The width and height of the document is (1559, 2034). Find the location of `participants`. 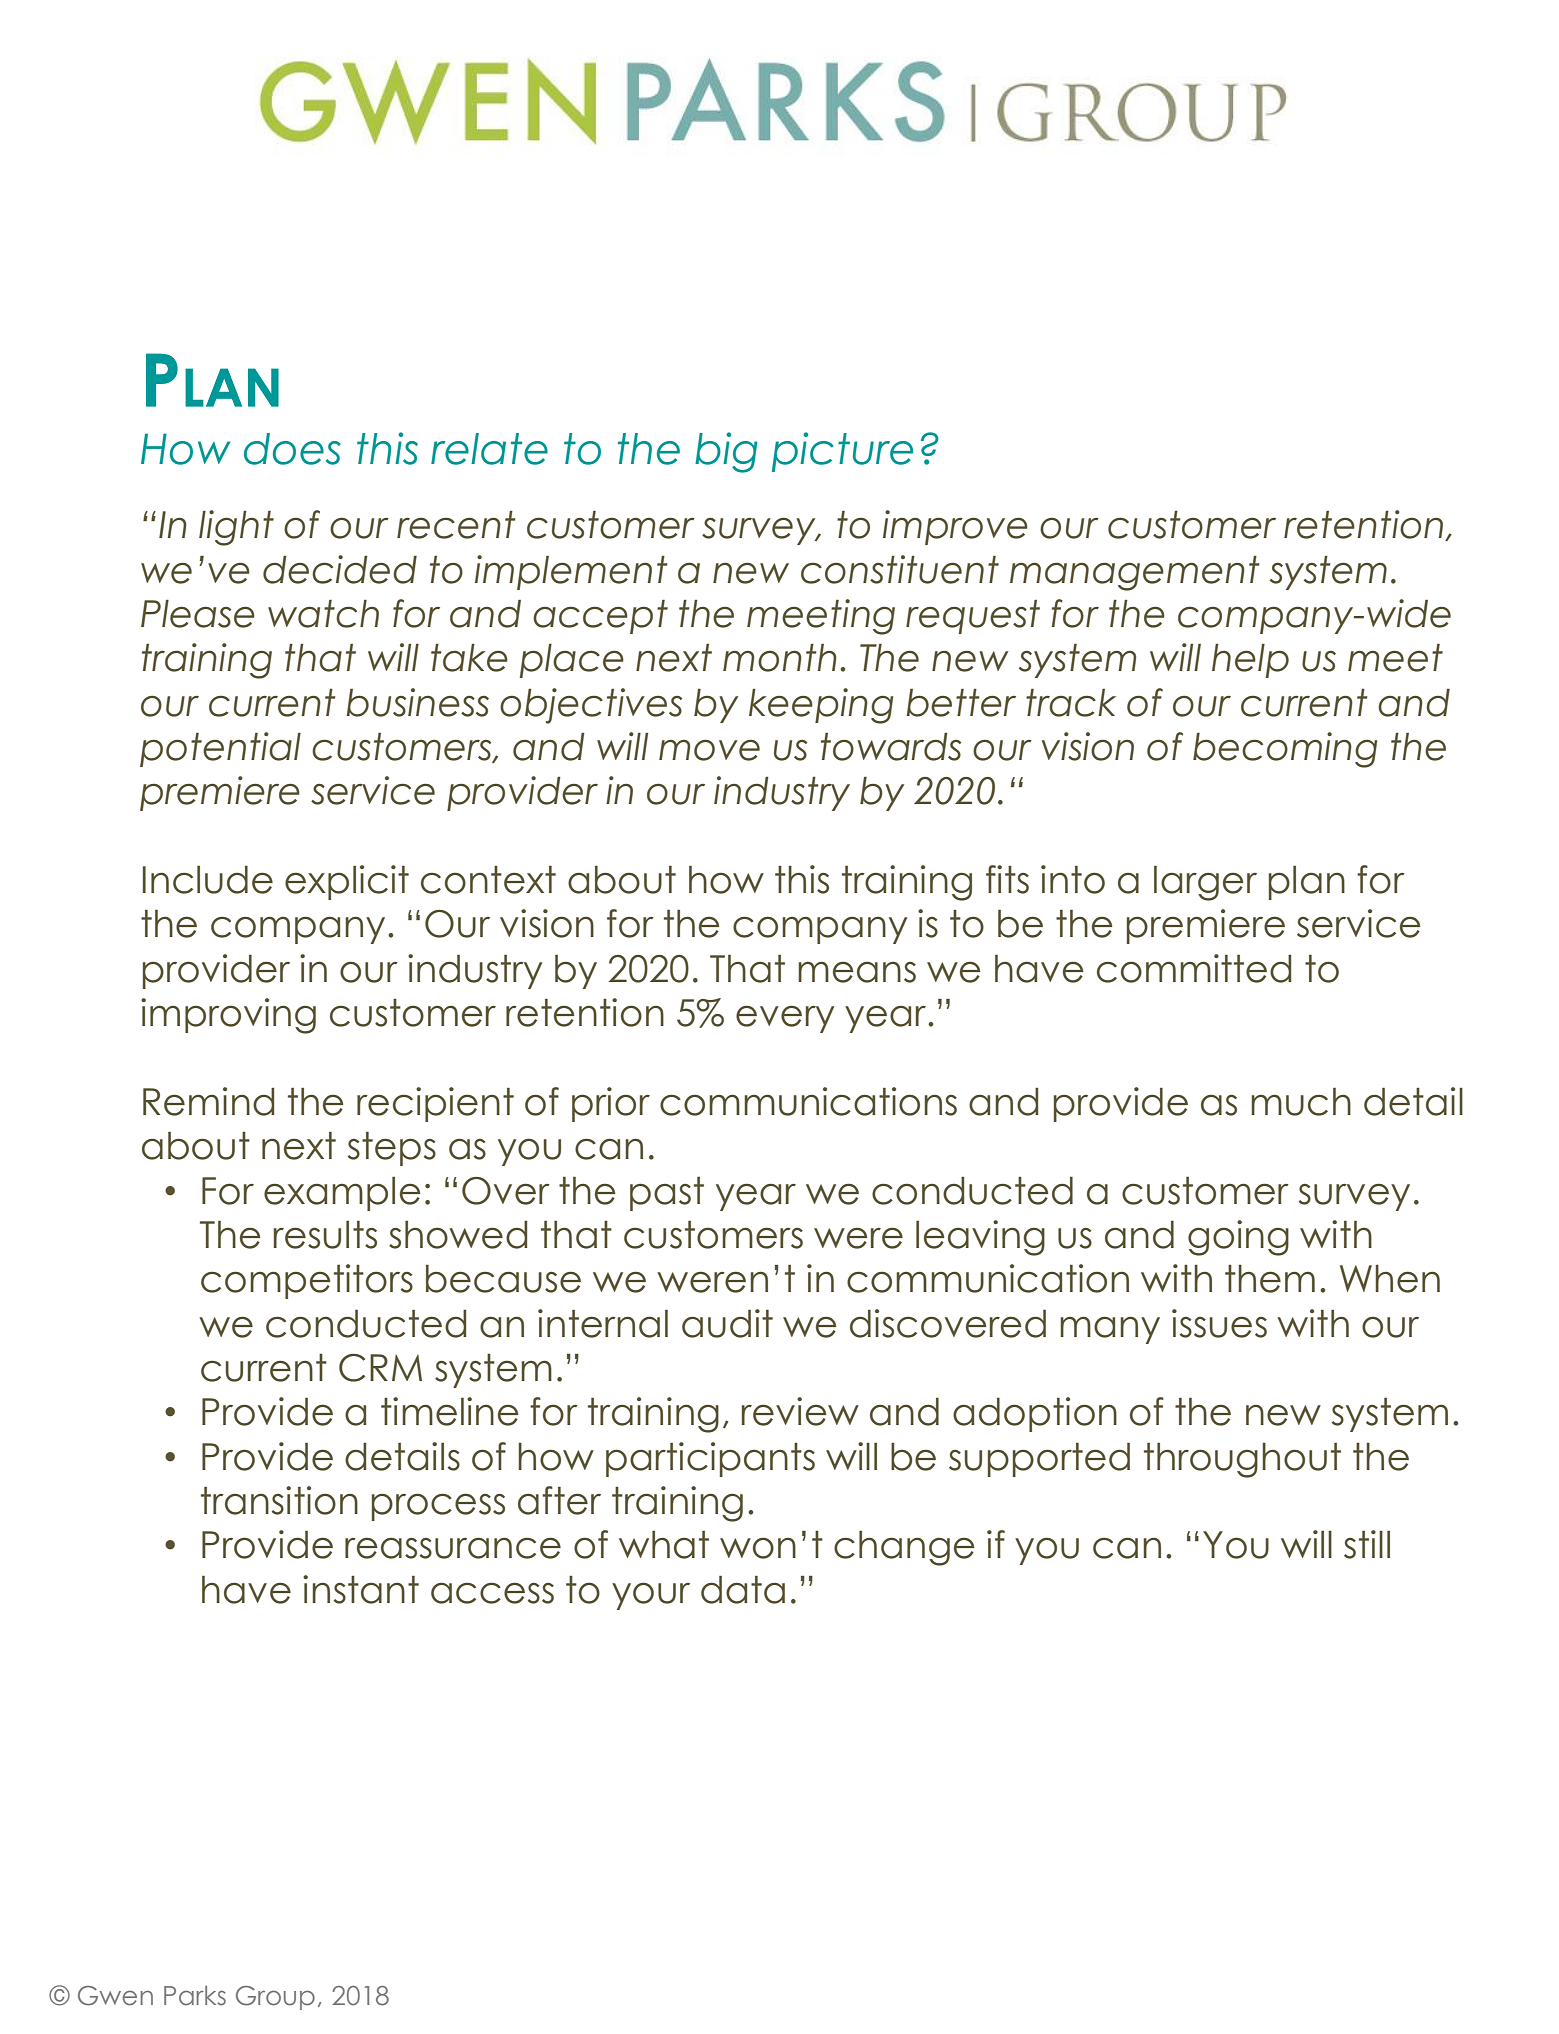

participants is located at coordinates (710, 1459).
